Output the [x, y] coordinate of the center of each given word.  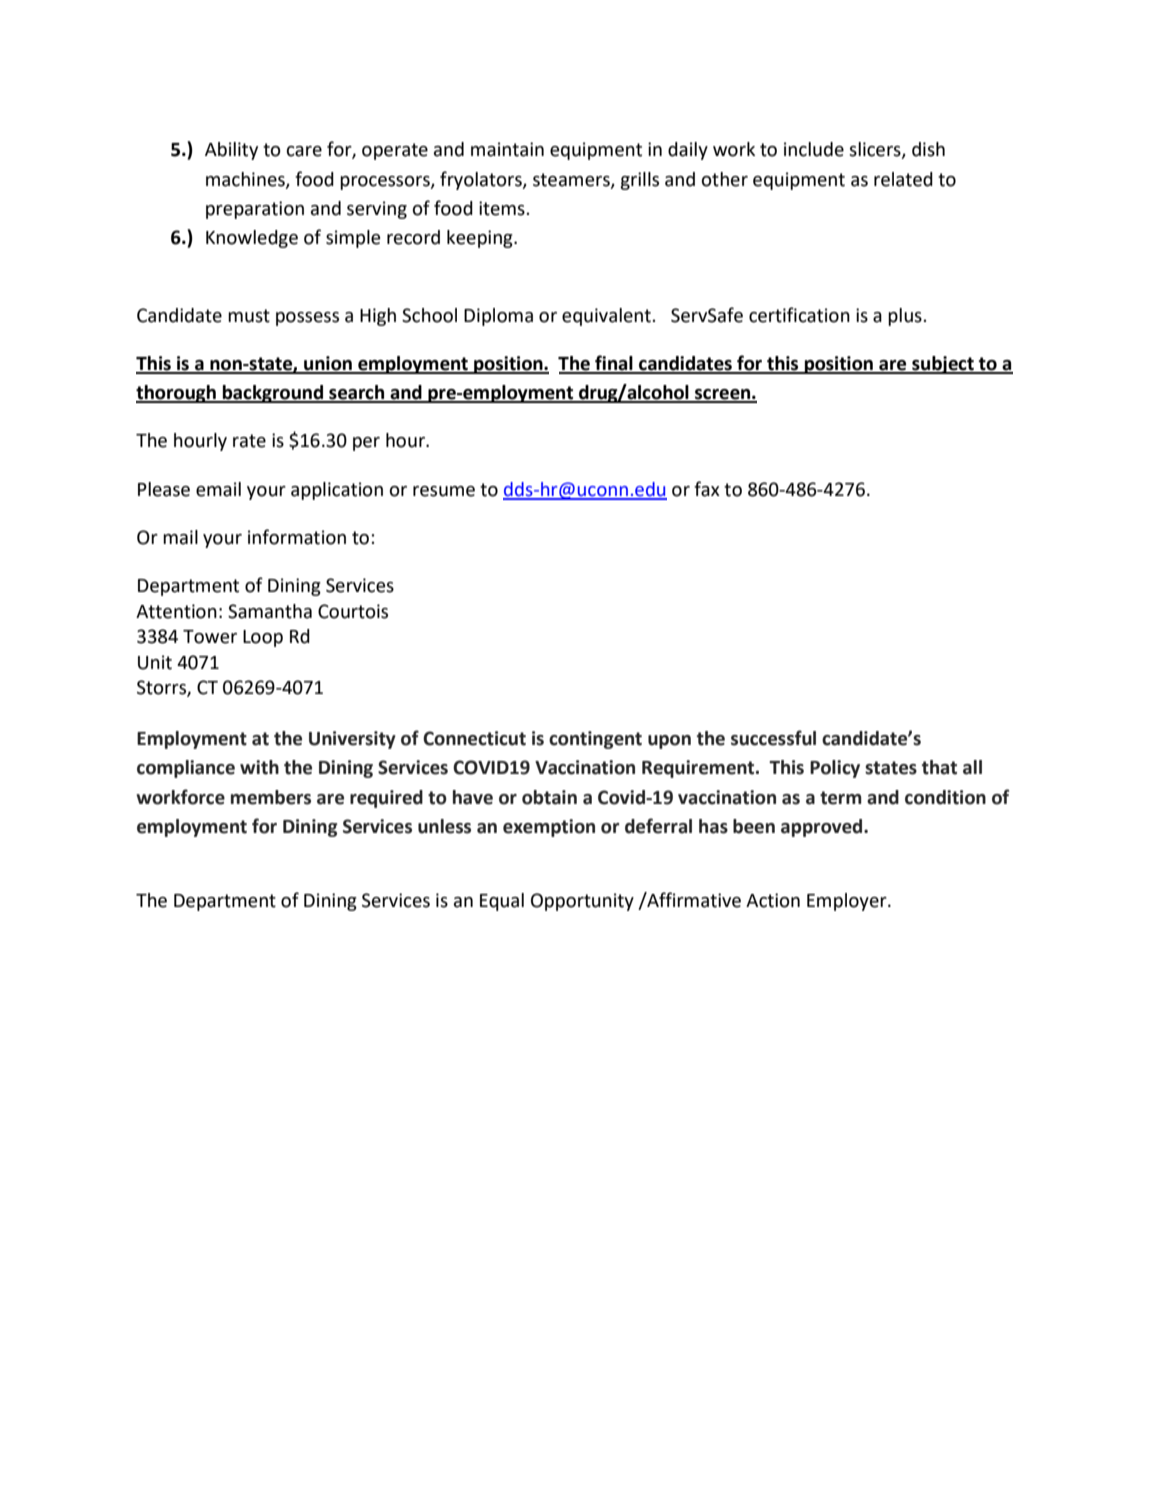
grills [639, 181]
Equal [502, 902]
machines [246, 180]
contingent [595, 740]
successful [773, 738]
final [614, 364]
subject [943, 365]
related [903, 179]
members [271, 797]
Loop [263, 638]
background [273, 394]
